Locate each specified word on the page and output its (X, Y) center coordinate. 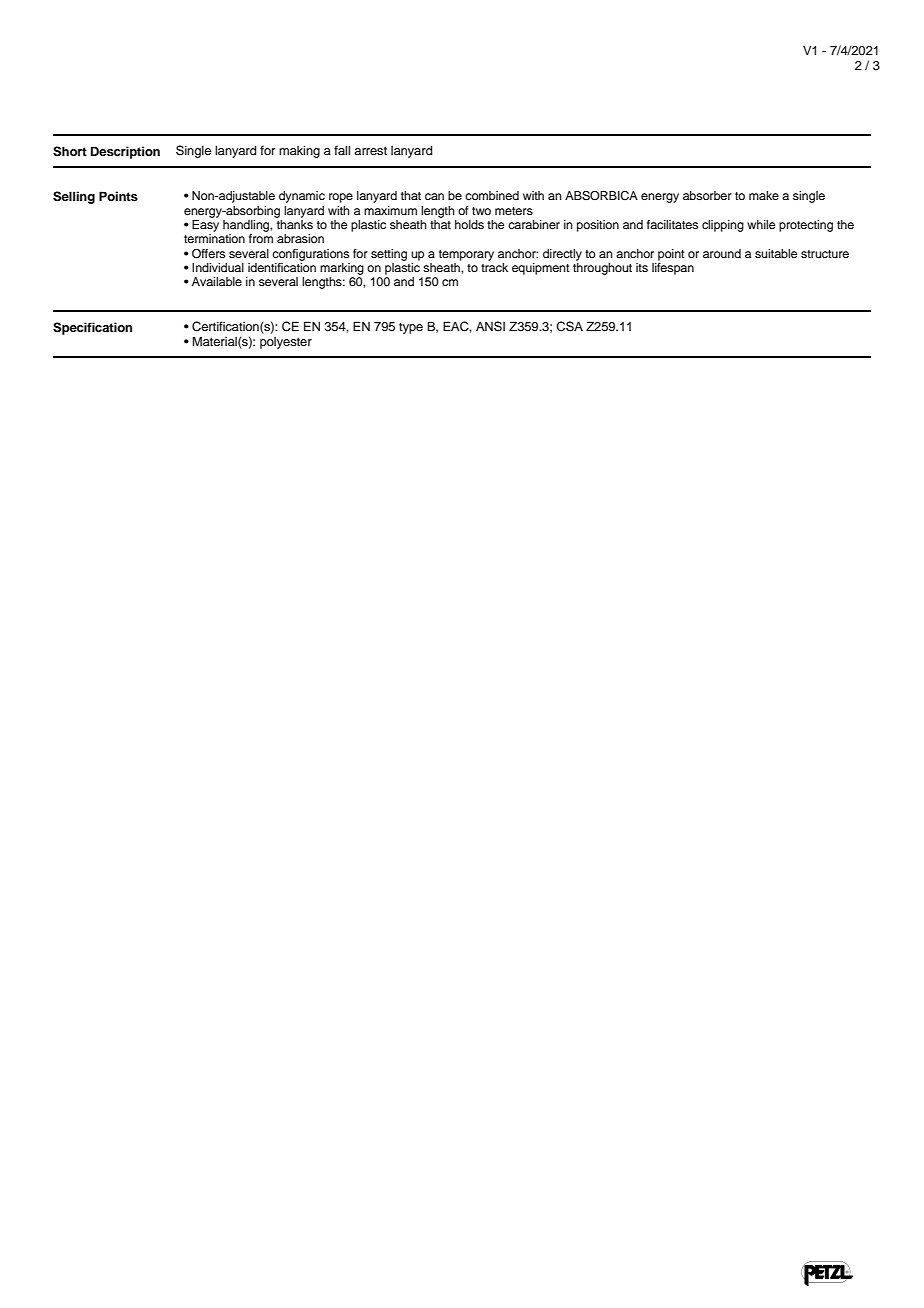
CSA (569, 326)
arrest (370, 150)
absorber (707, 195)
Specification (92, 328)
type (411, 328)
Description (125, 152)
